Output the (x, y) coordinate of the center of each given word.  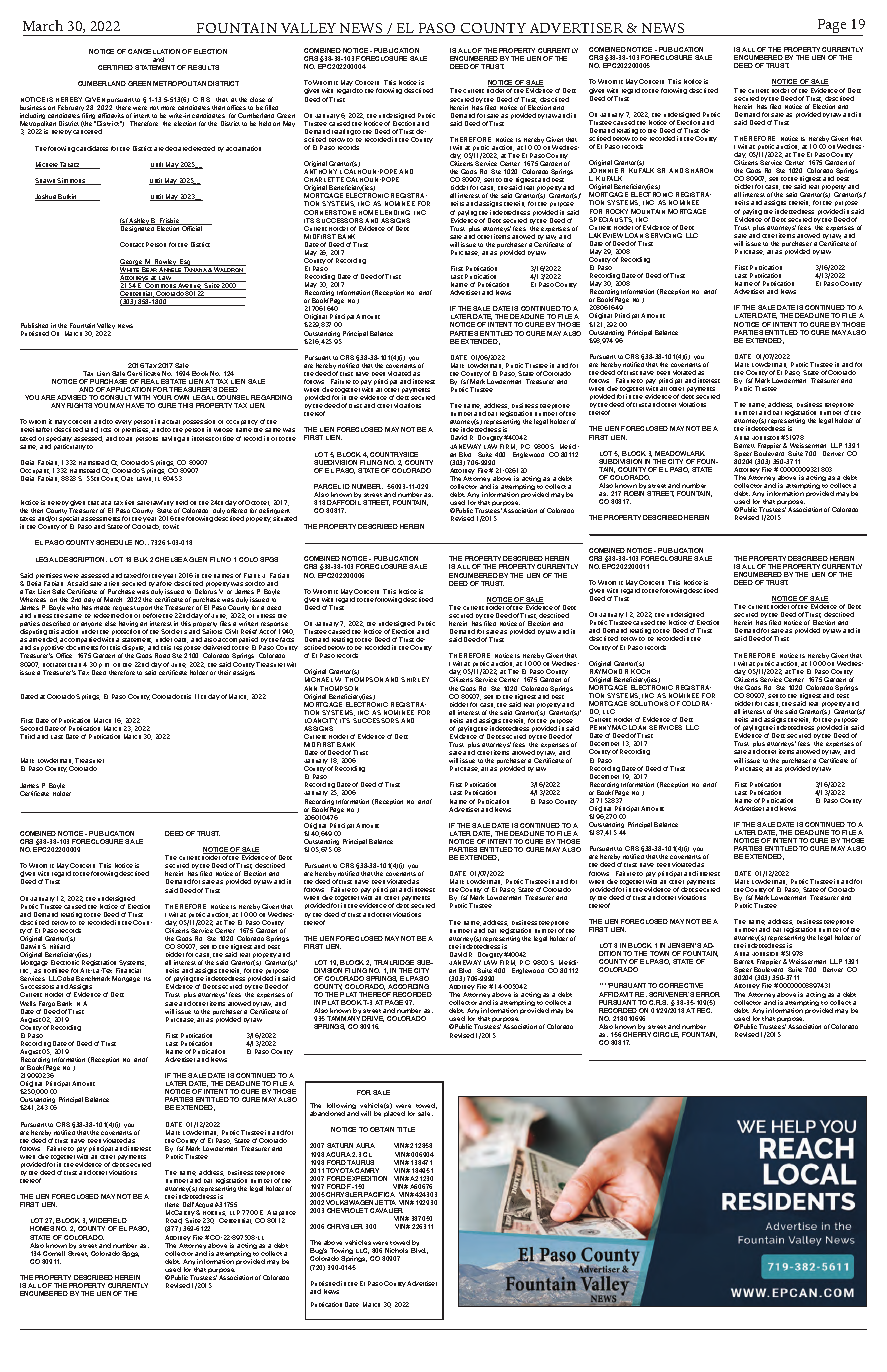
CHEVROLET (347, 1210)
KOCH (640, 671)
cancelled (87, 131)
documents (82, 647)
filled (271, 107)
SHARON (699, 170)
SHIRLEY (415, 679)
